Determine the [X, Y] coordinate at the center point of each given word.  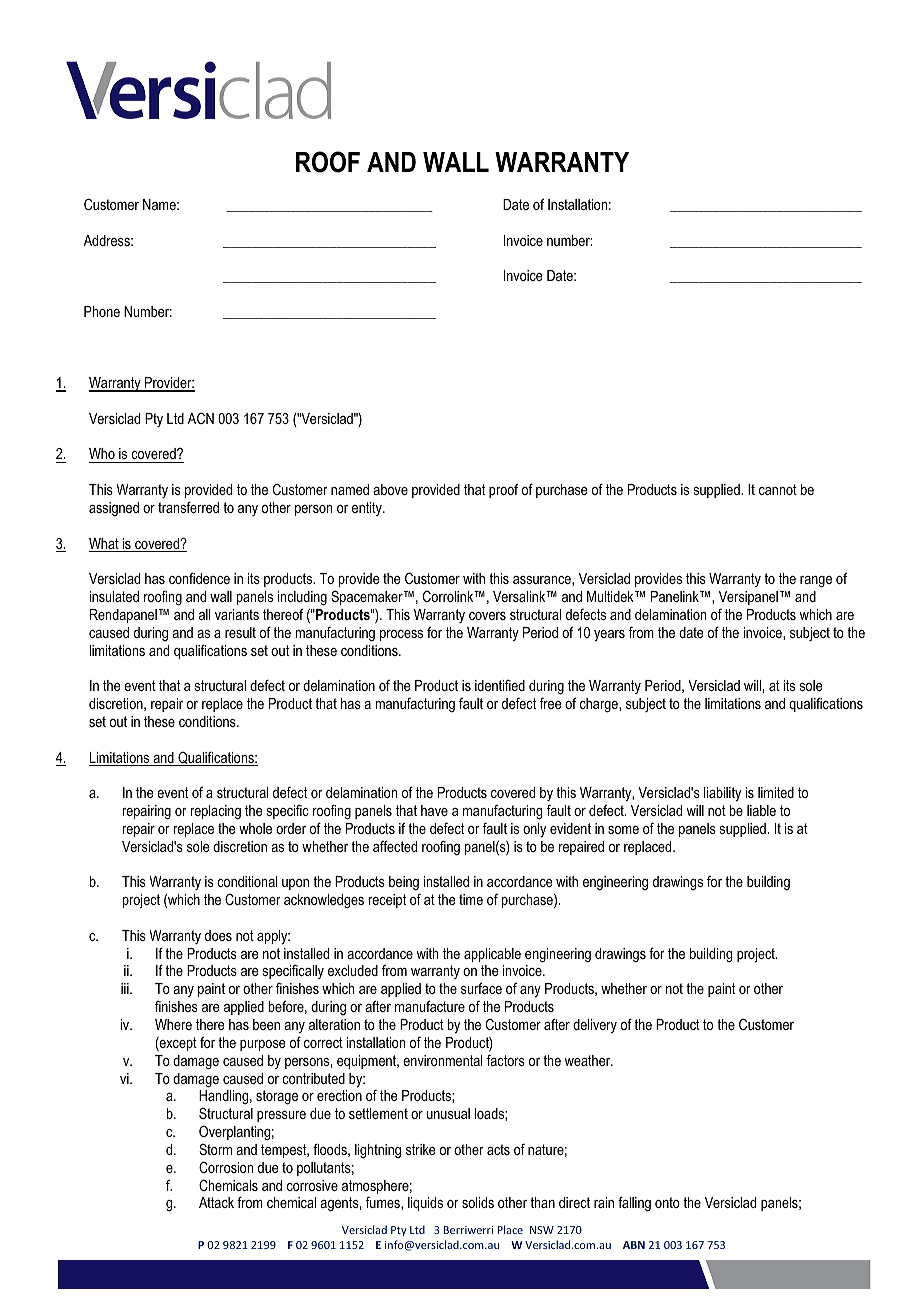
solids [478, 1202]
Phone [102, 311]
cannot [778, 489]
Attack [216, 1202]
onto [667, 1202]
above [390, 489]
